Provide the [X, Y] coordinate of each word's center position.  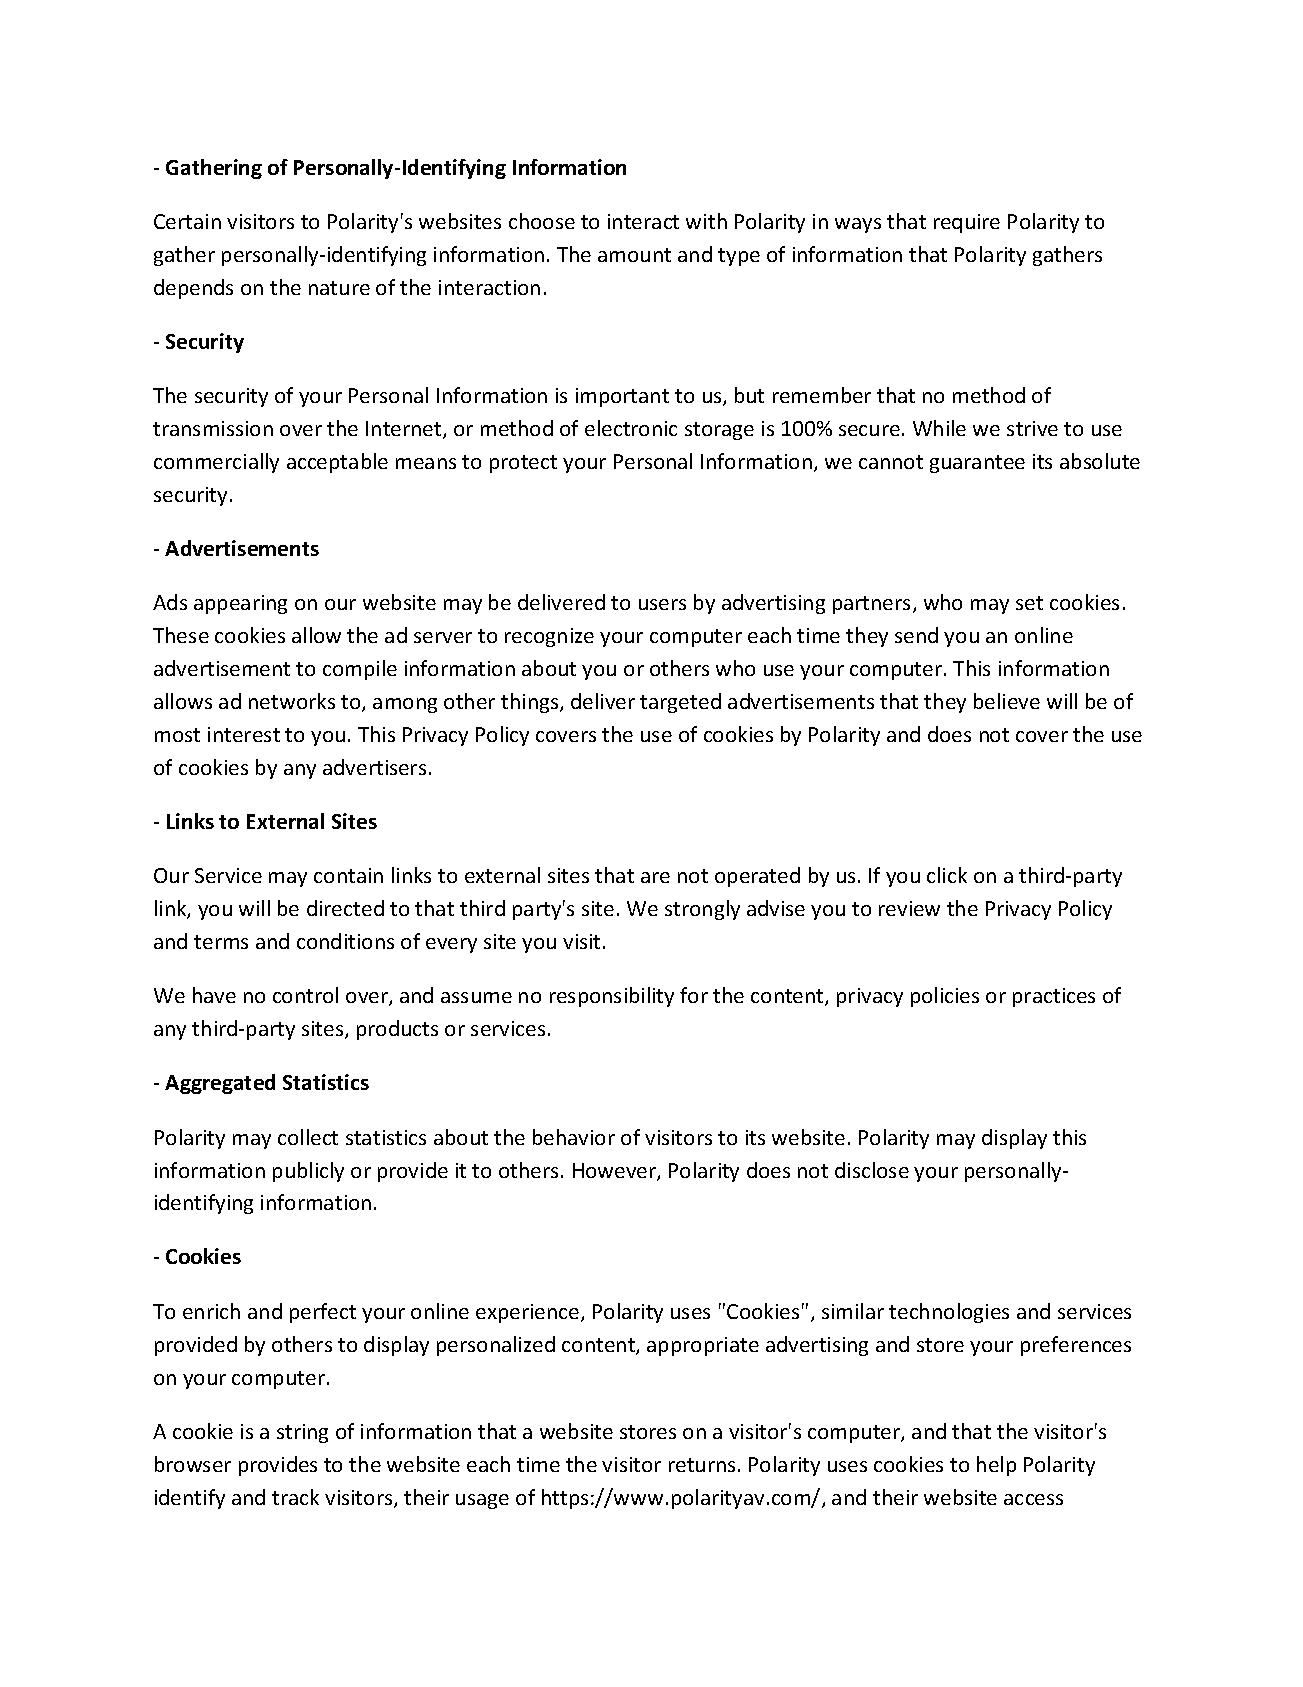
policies [945, 997]
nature [339, 288]
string [302, 1433]
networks [292, 701]
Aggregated [220, 1084]
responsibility [612, 997]
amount [634, 255]
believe [1007, 701]
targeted [680, 703]
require [967, 223]
